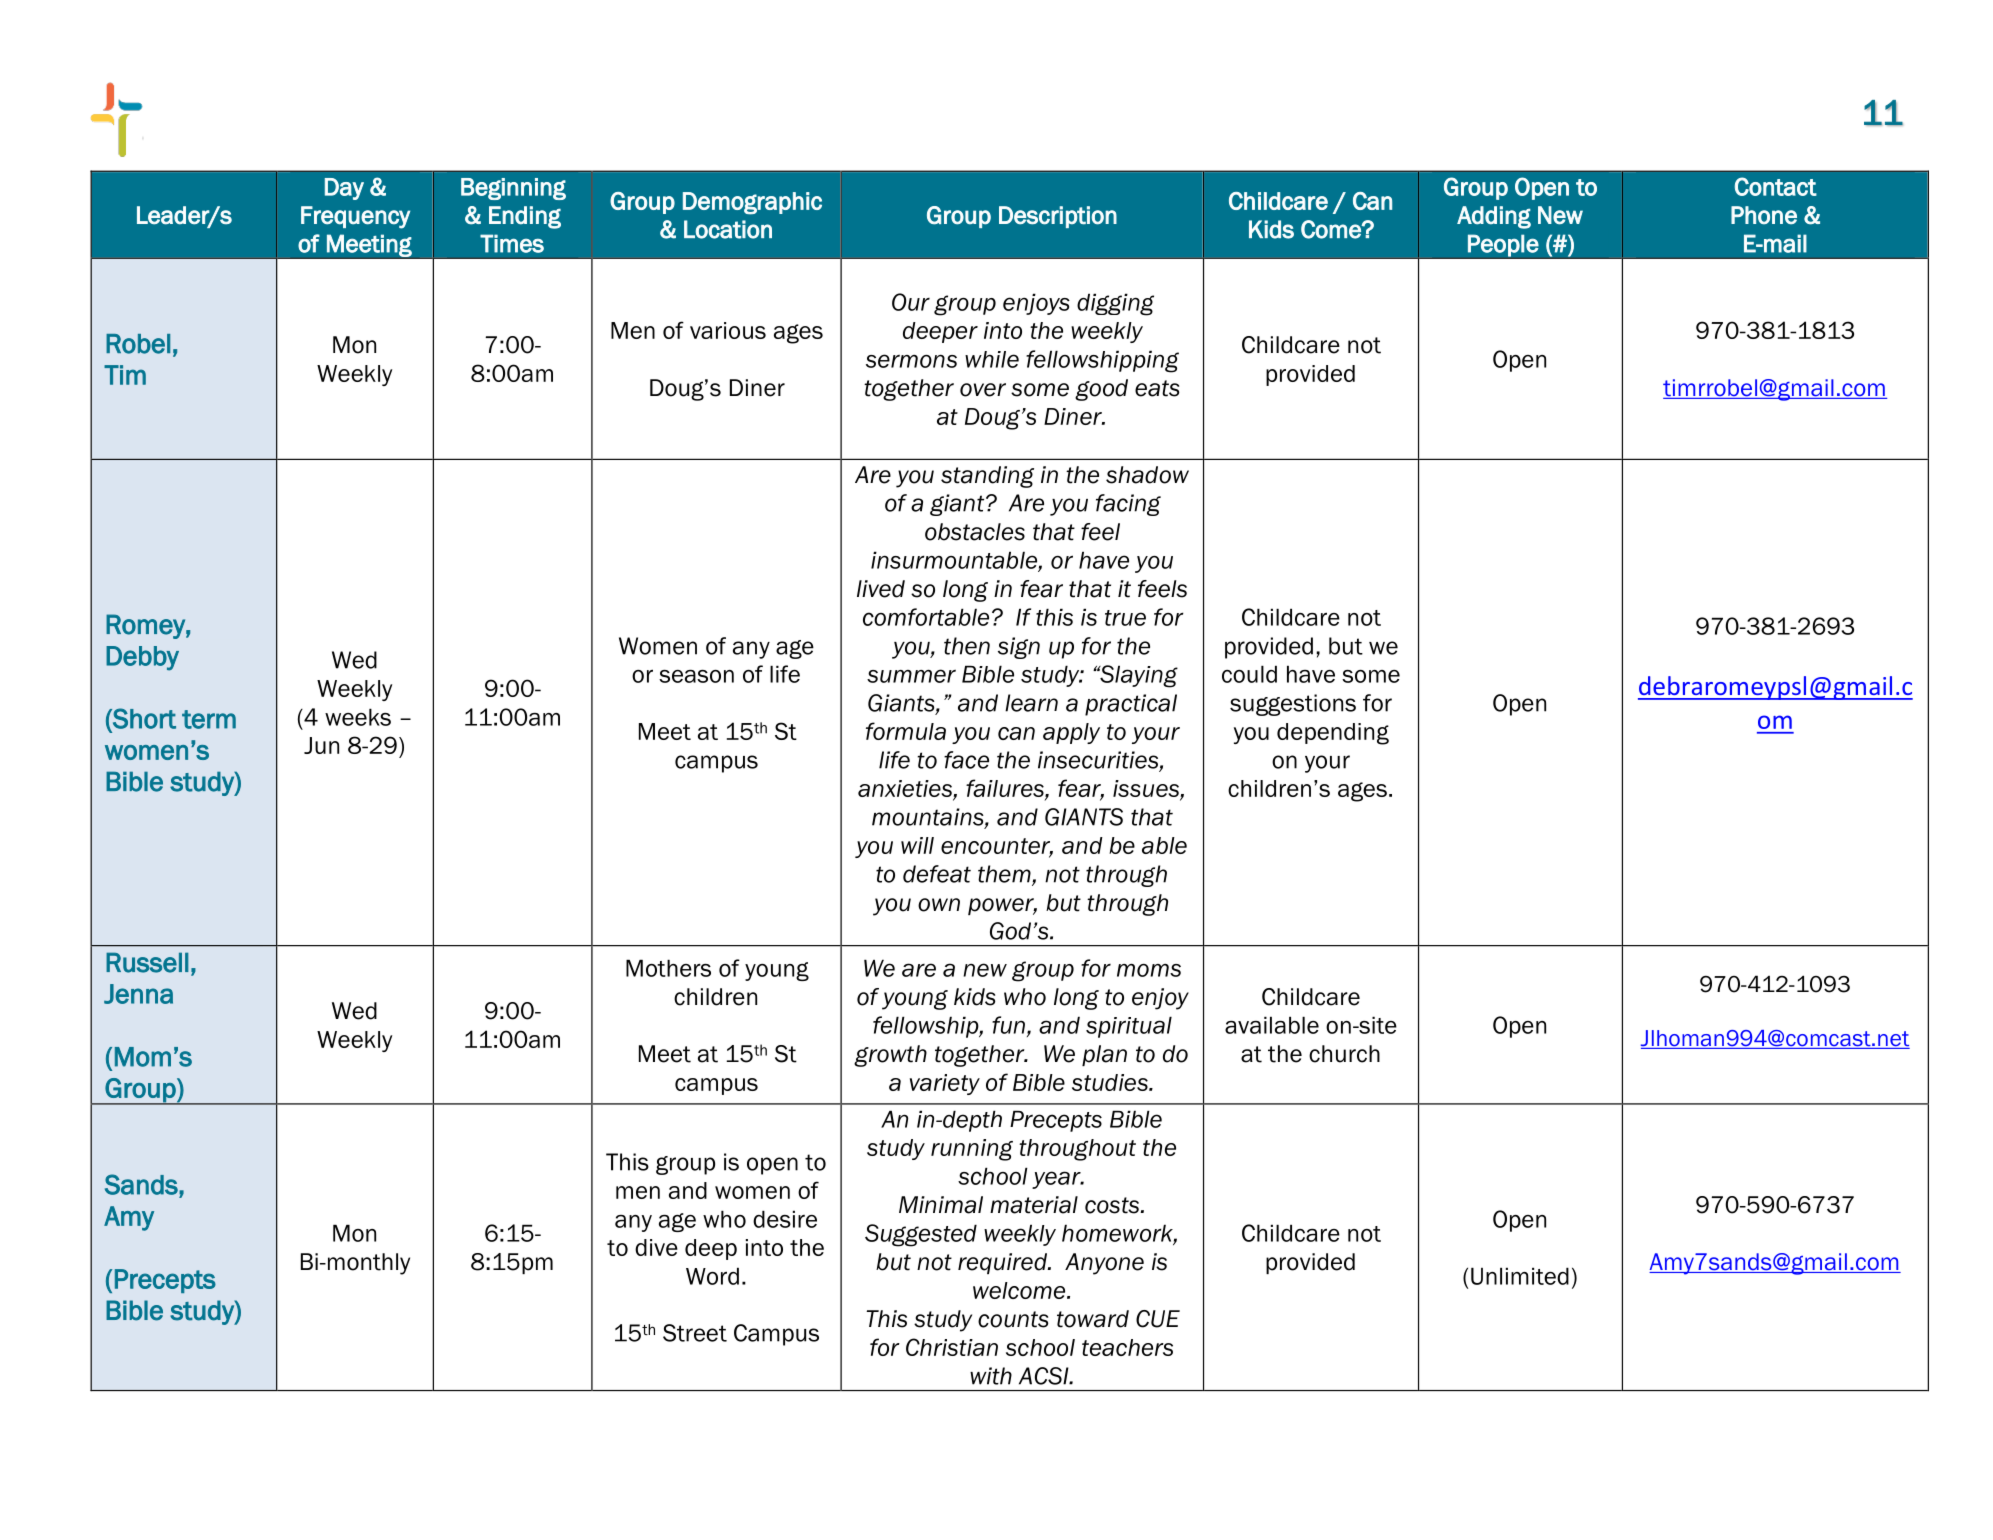 The height and width of the image is (1540, 1993). I want to click on Street, so click(695, 1333).
